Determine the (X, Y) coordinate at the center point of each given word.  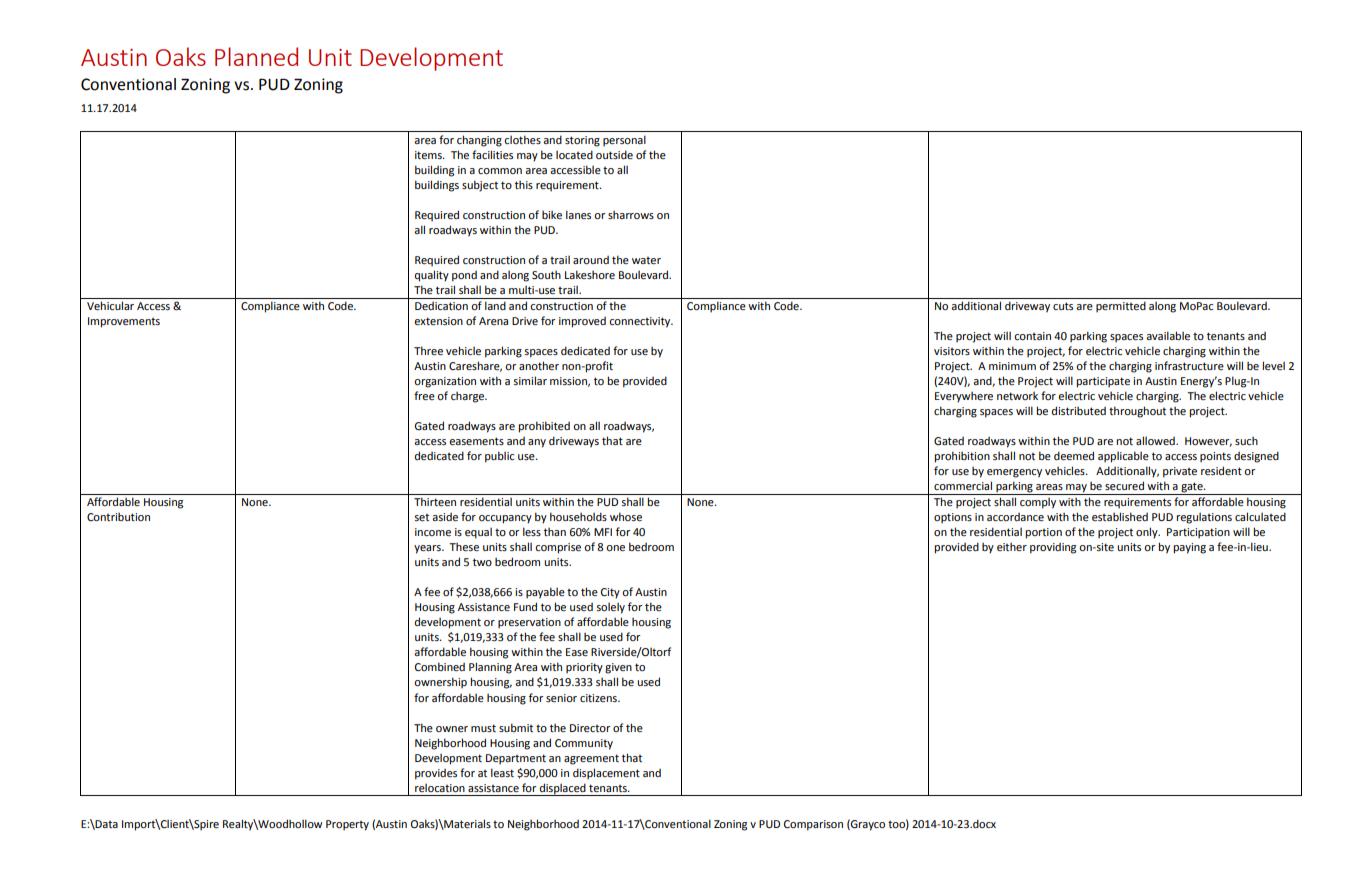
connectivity (641, 322)
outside (614, 154)
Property (347, 825)
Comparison (813, 825)
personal (624, 141)
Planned (256, 56)
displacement (606, 774)
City (610, 593)
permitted (1121, 307)
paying (1189, 548)
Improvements (124, 322)
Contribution (118, 517)
